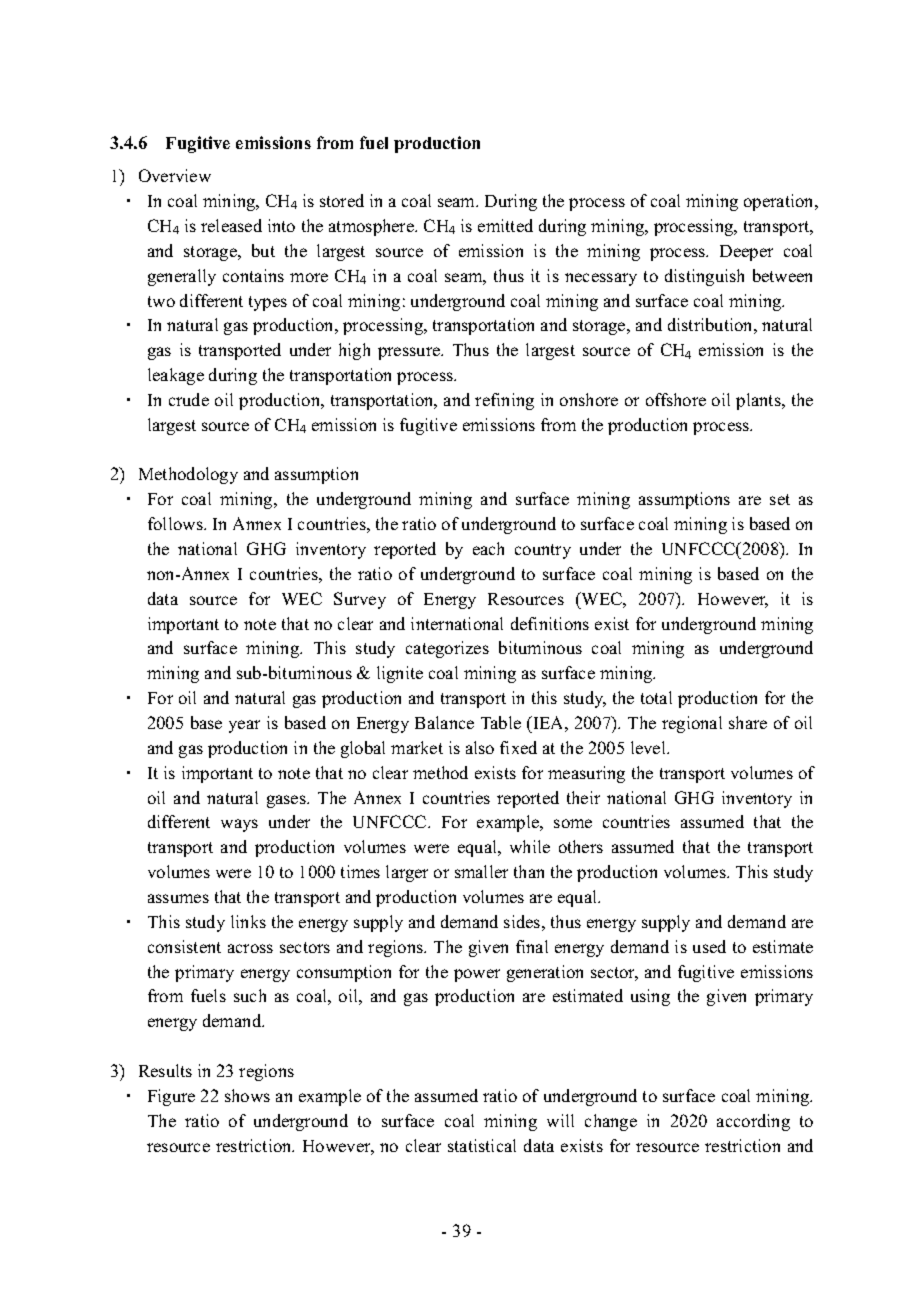 The width and height of the document is (924, 1308). What do you see at coordinates (746, 253) in the document?
I see `Deeper` at bounding box center [746, 253].
